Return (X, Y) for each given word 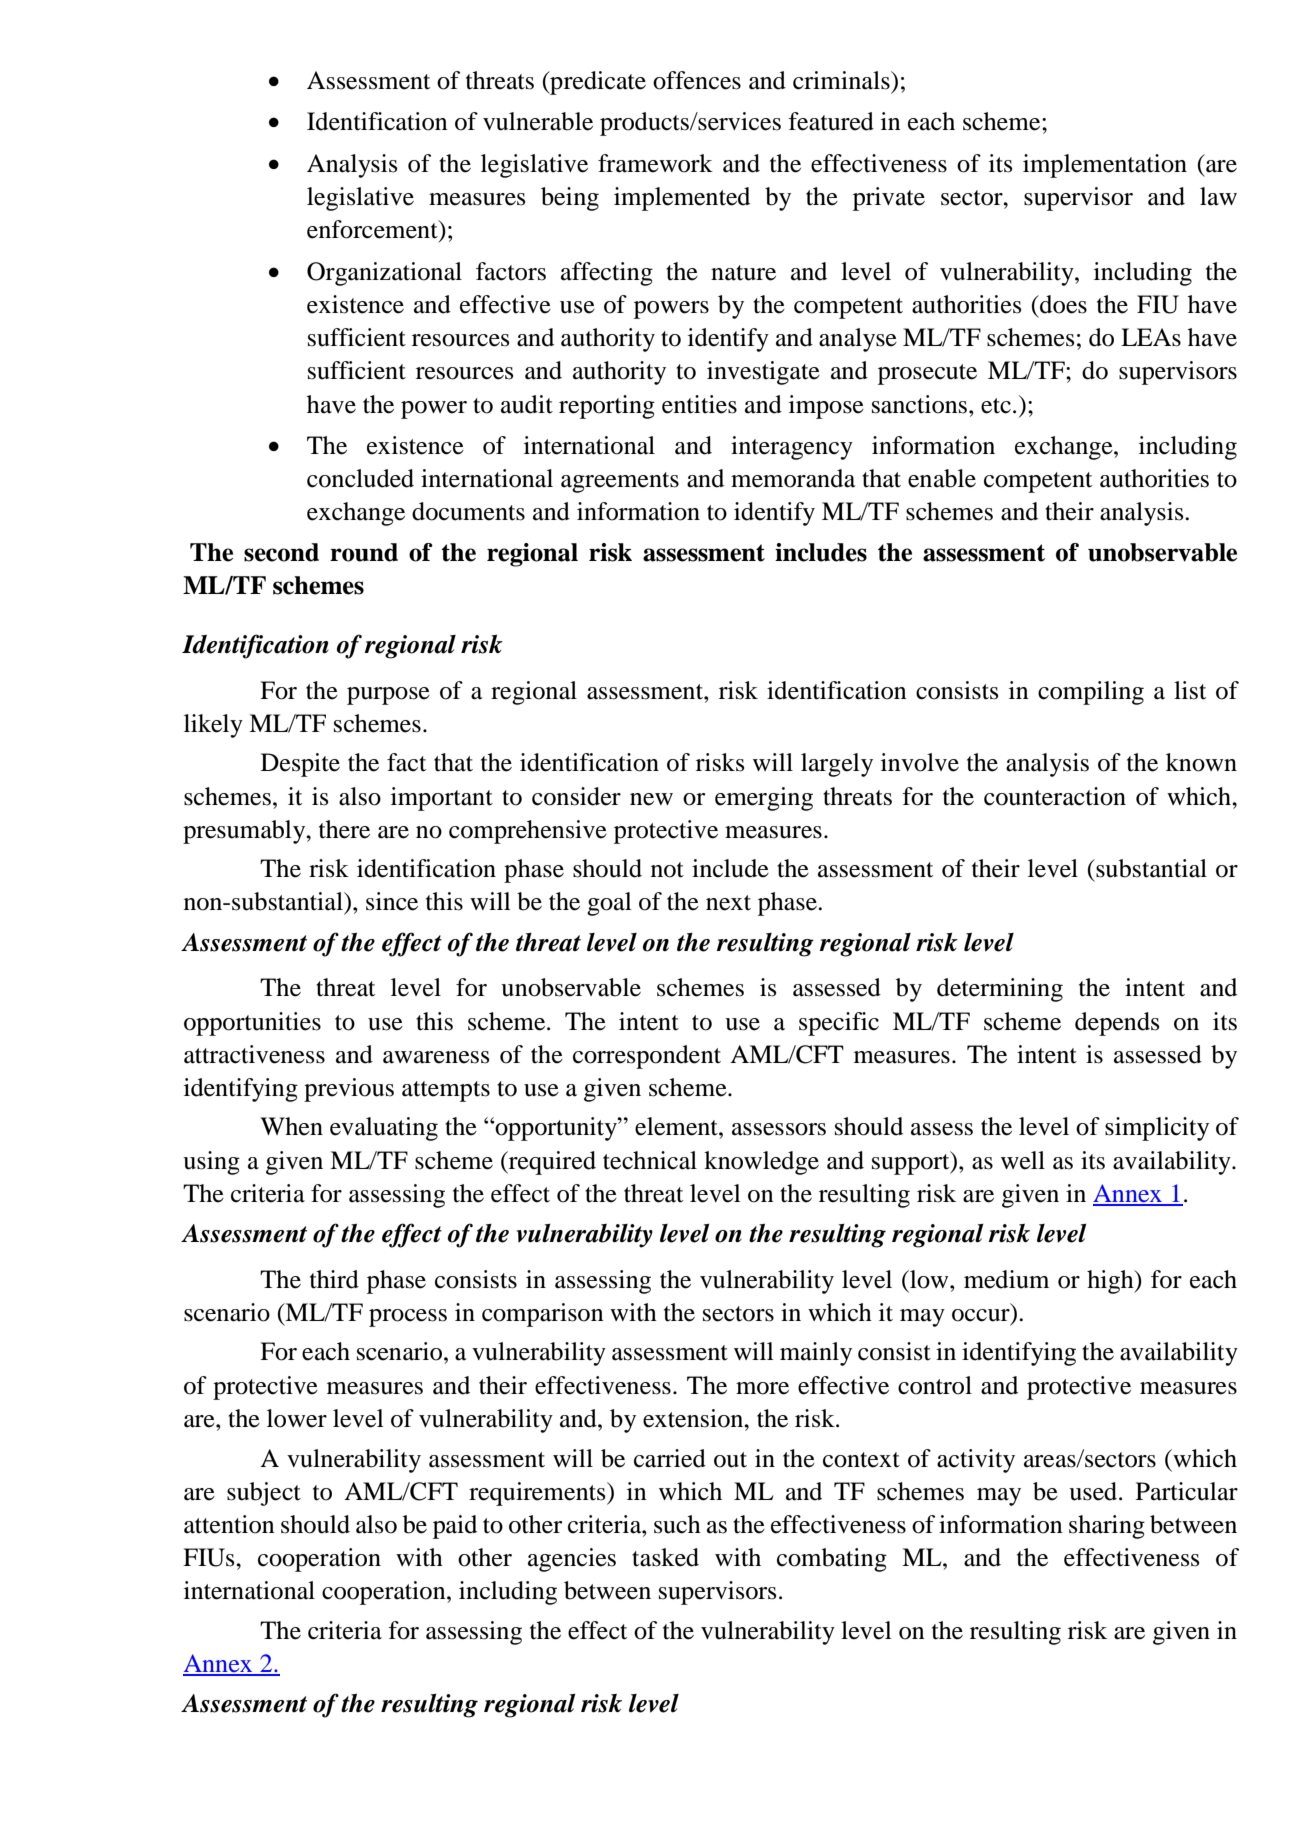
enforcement (373, 230)
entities (699, 404)
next (728, 903)
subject (264, 1494)
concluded (360, 478)
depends (1117, 1024)
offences (697, 80)
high (1111, 1282)
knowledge (761, 1163)
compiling (1091, 693)
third (334, 1279)
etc (996, 406)
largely (837, 765)
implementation (1105, 166)
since (392, 901)
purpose (388, 696)
